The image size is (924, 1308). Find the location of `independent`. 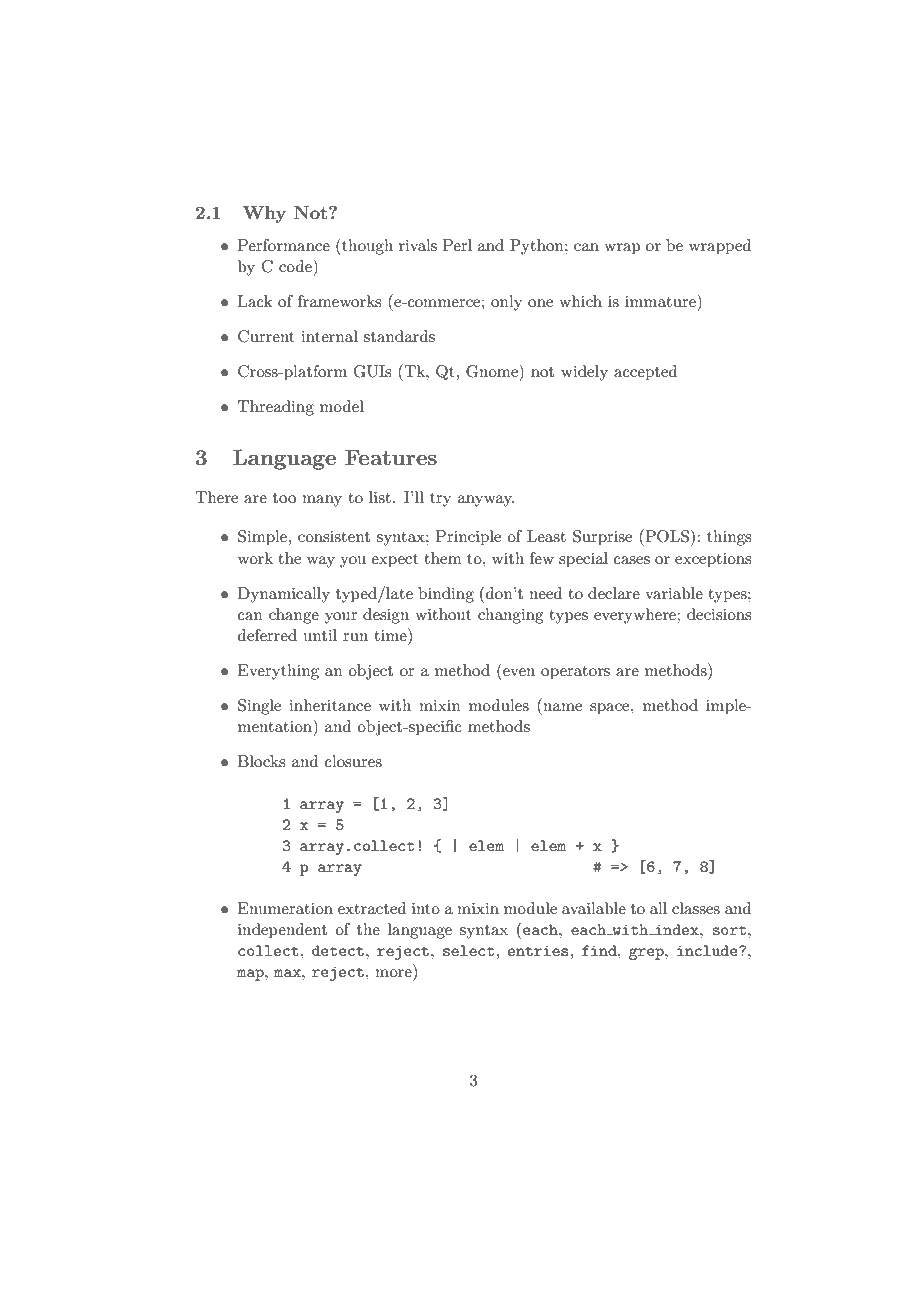

independent is located at coordinates (282, 931).
